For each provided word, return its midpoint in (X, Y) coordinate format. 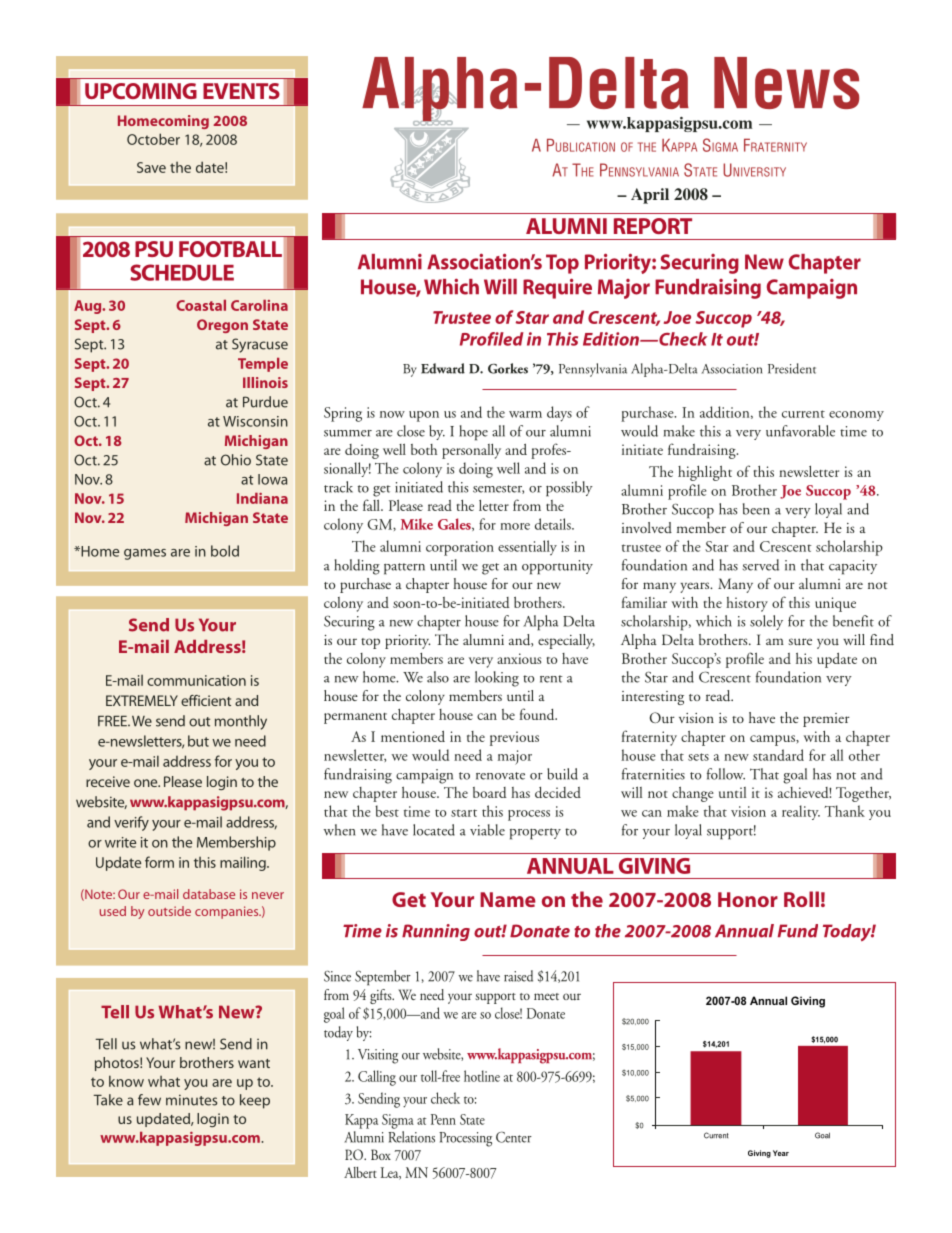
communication (196, 680)
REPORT (653, 226)
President (792, 368)
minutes (191, 1100)
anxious (519, 658)
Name (508, 899)
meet (546, 996)
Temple (263, 365)
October (153, 139)
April (650, 196)
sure (800, 642)
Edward (443, 368)
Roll (801, 899)
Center (514, 1137)
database (209, 894)
